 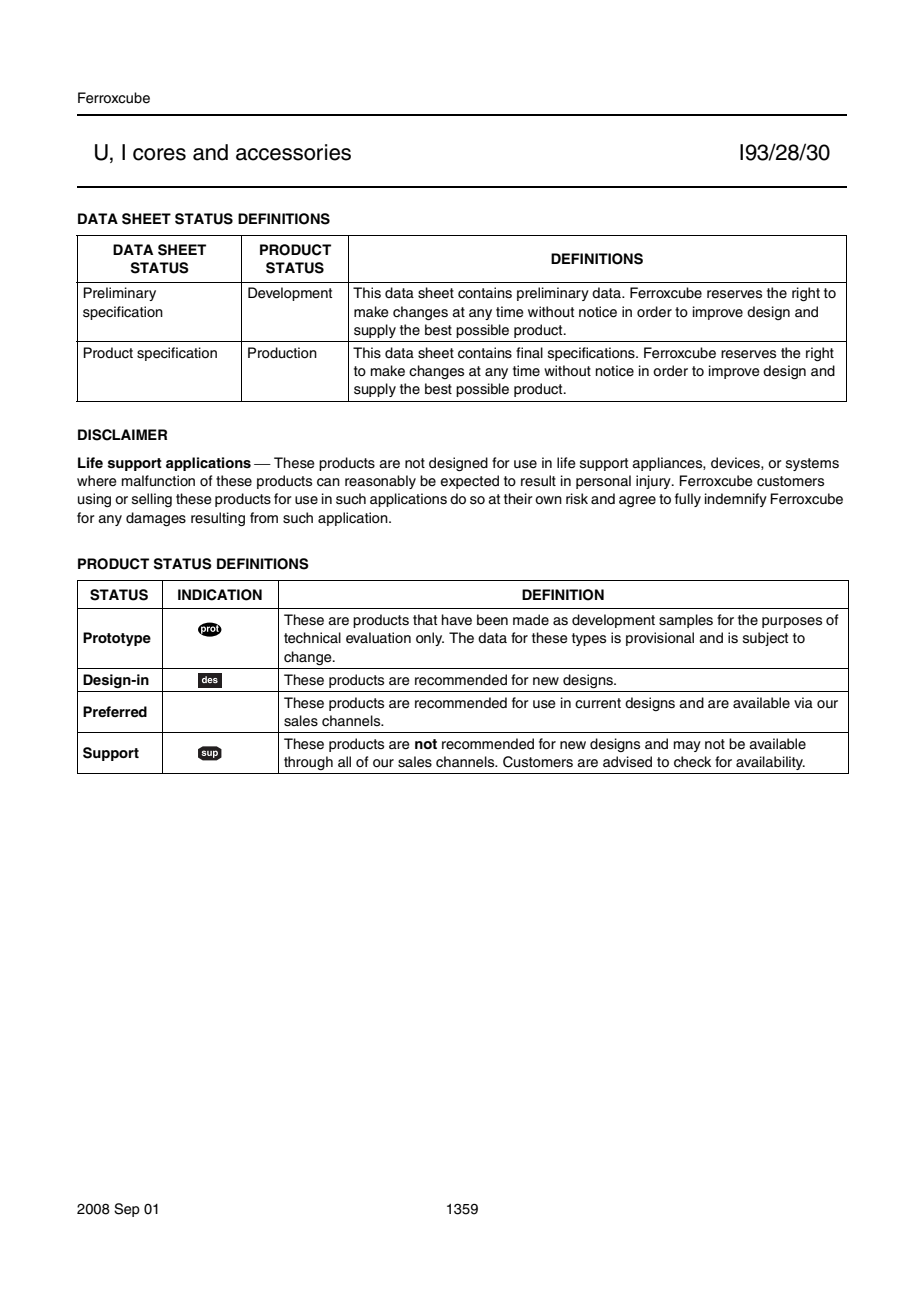 What do you see at coordinates (344, 762) in the document?
I see `all` at bounding box center [344, 762].
